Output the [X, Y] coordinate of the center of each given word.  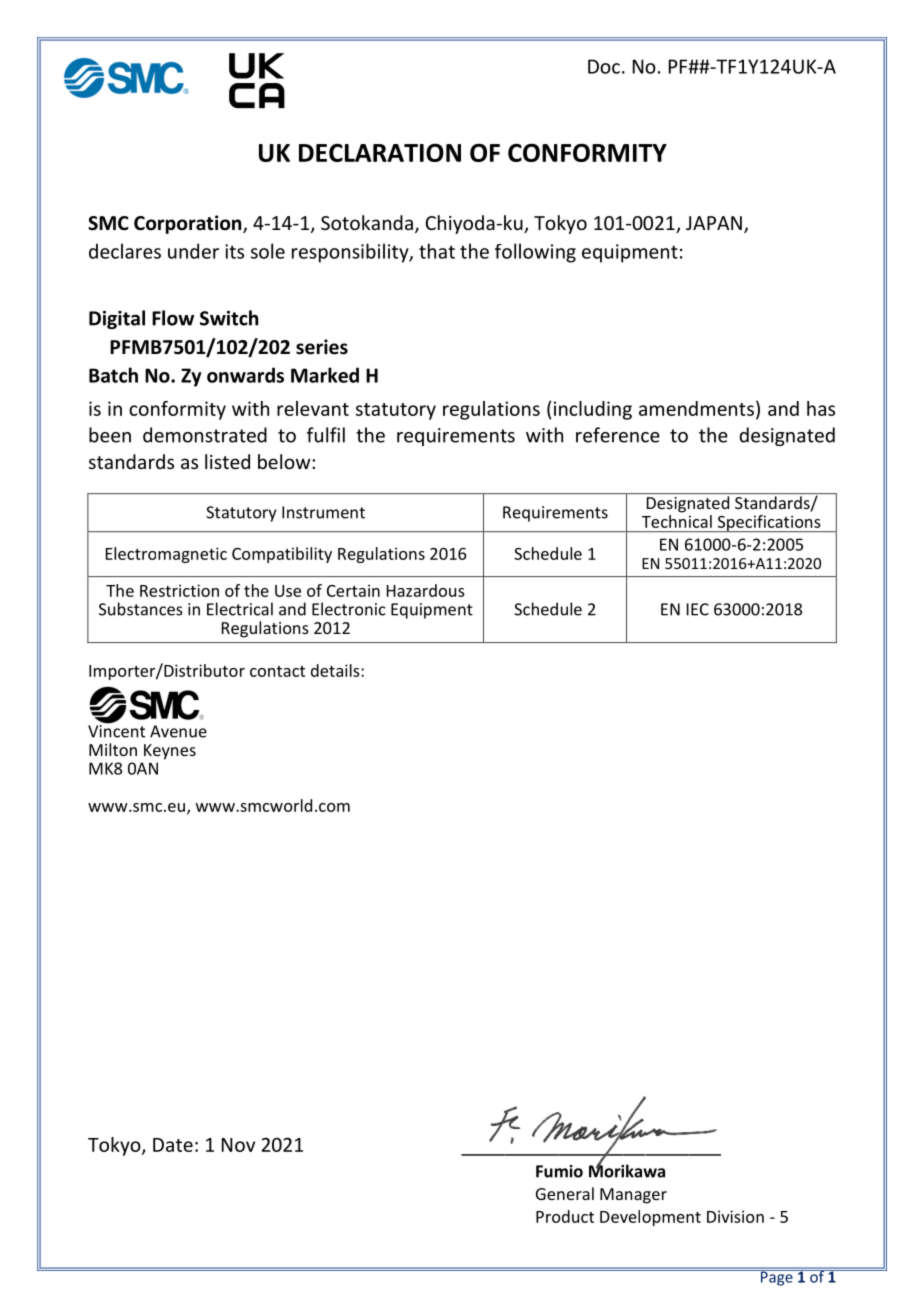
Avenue [178, 731]
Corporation [189, 224]
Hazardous [426, 590]
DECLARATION [380, 152]
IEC [698, 609]
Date [173, 1145]
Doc [604, 66]
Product [565, 1216]
